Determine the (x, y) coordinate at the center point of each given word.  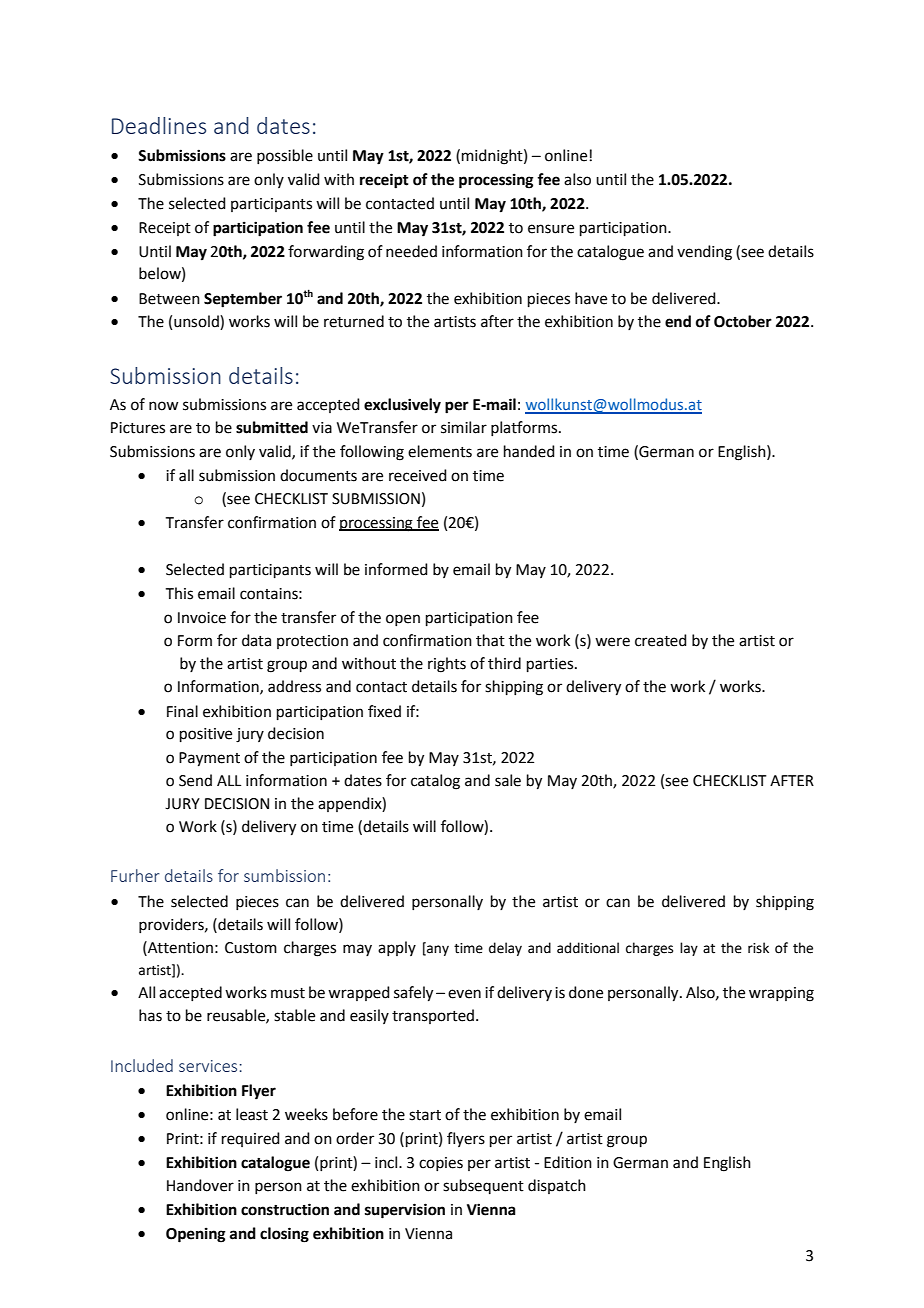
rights (447, 665)
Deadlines (159, 125)
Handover (200, 1185)
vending (704, 253)
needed (411, 251)
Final (182, 711)
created (661, 640)
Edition (568, 1162)
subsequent (483, 1186)
